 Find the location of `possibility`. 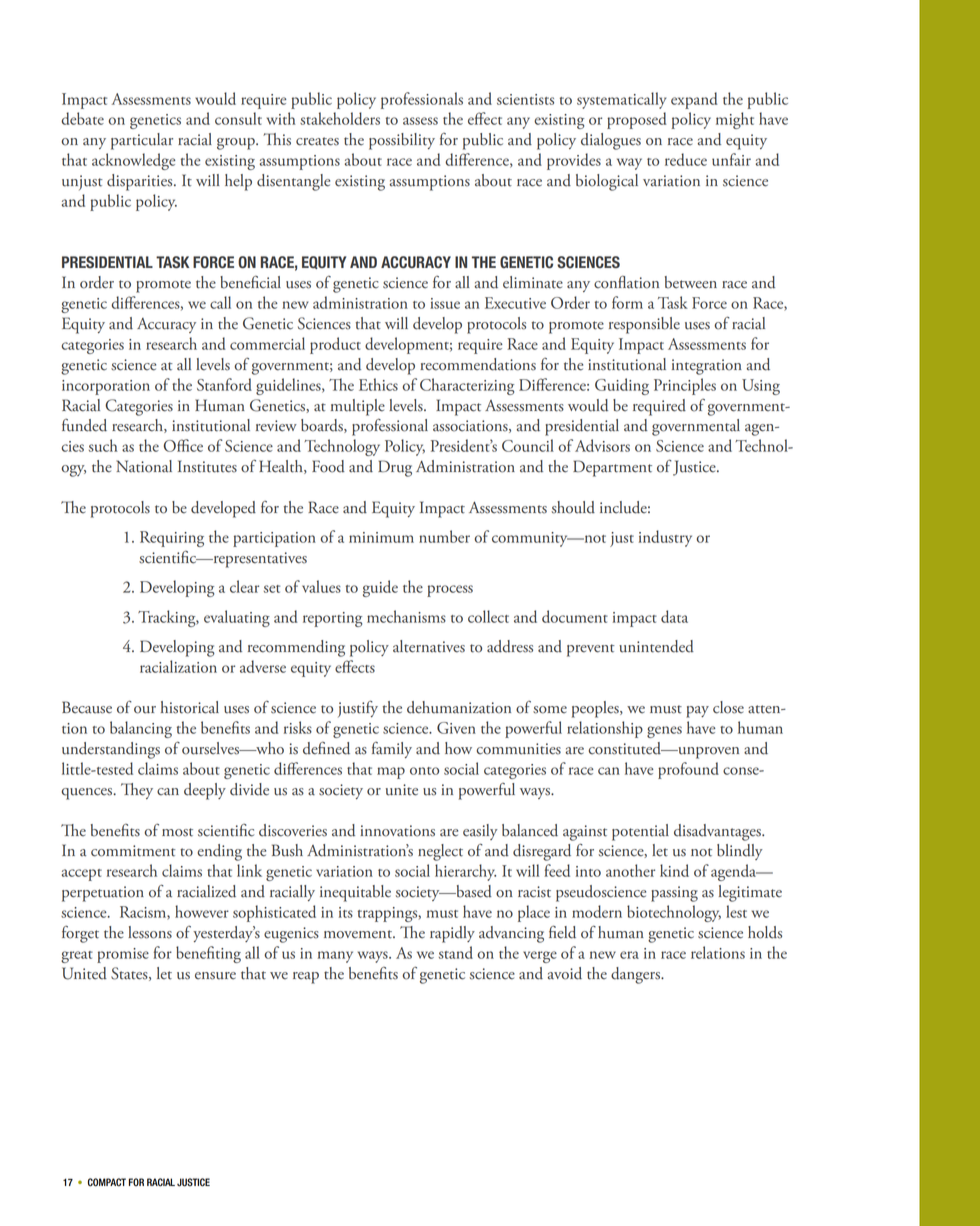

possibility is located at coordinates (402, 141).
